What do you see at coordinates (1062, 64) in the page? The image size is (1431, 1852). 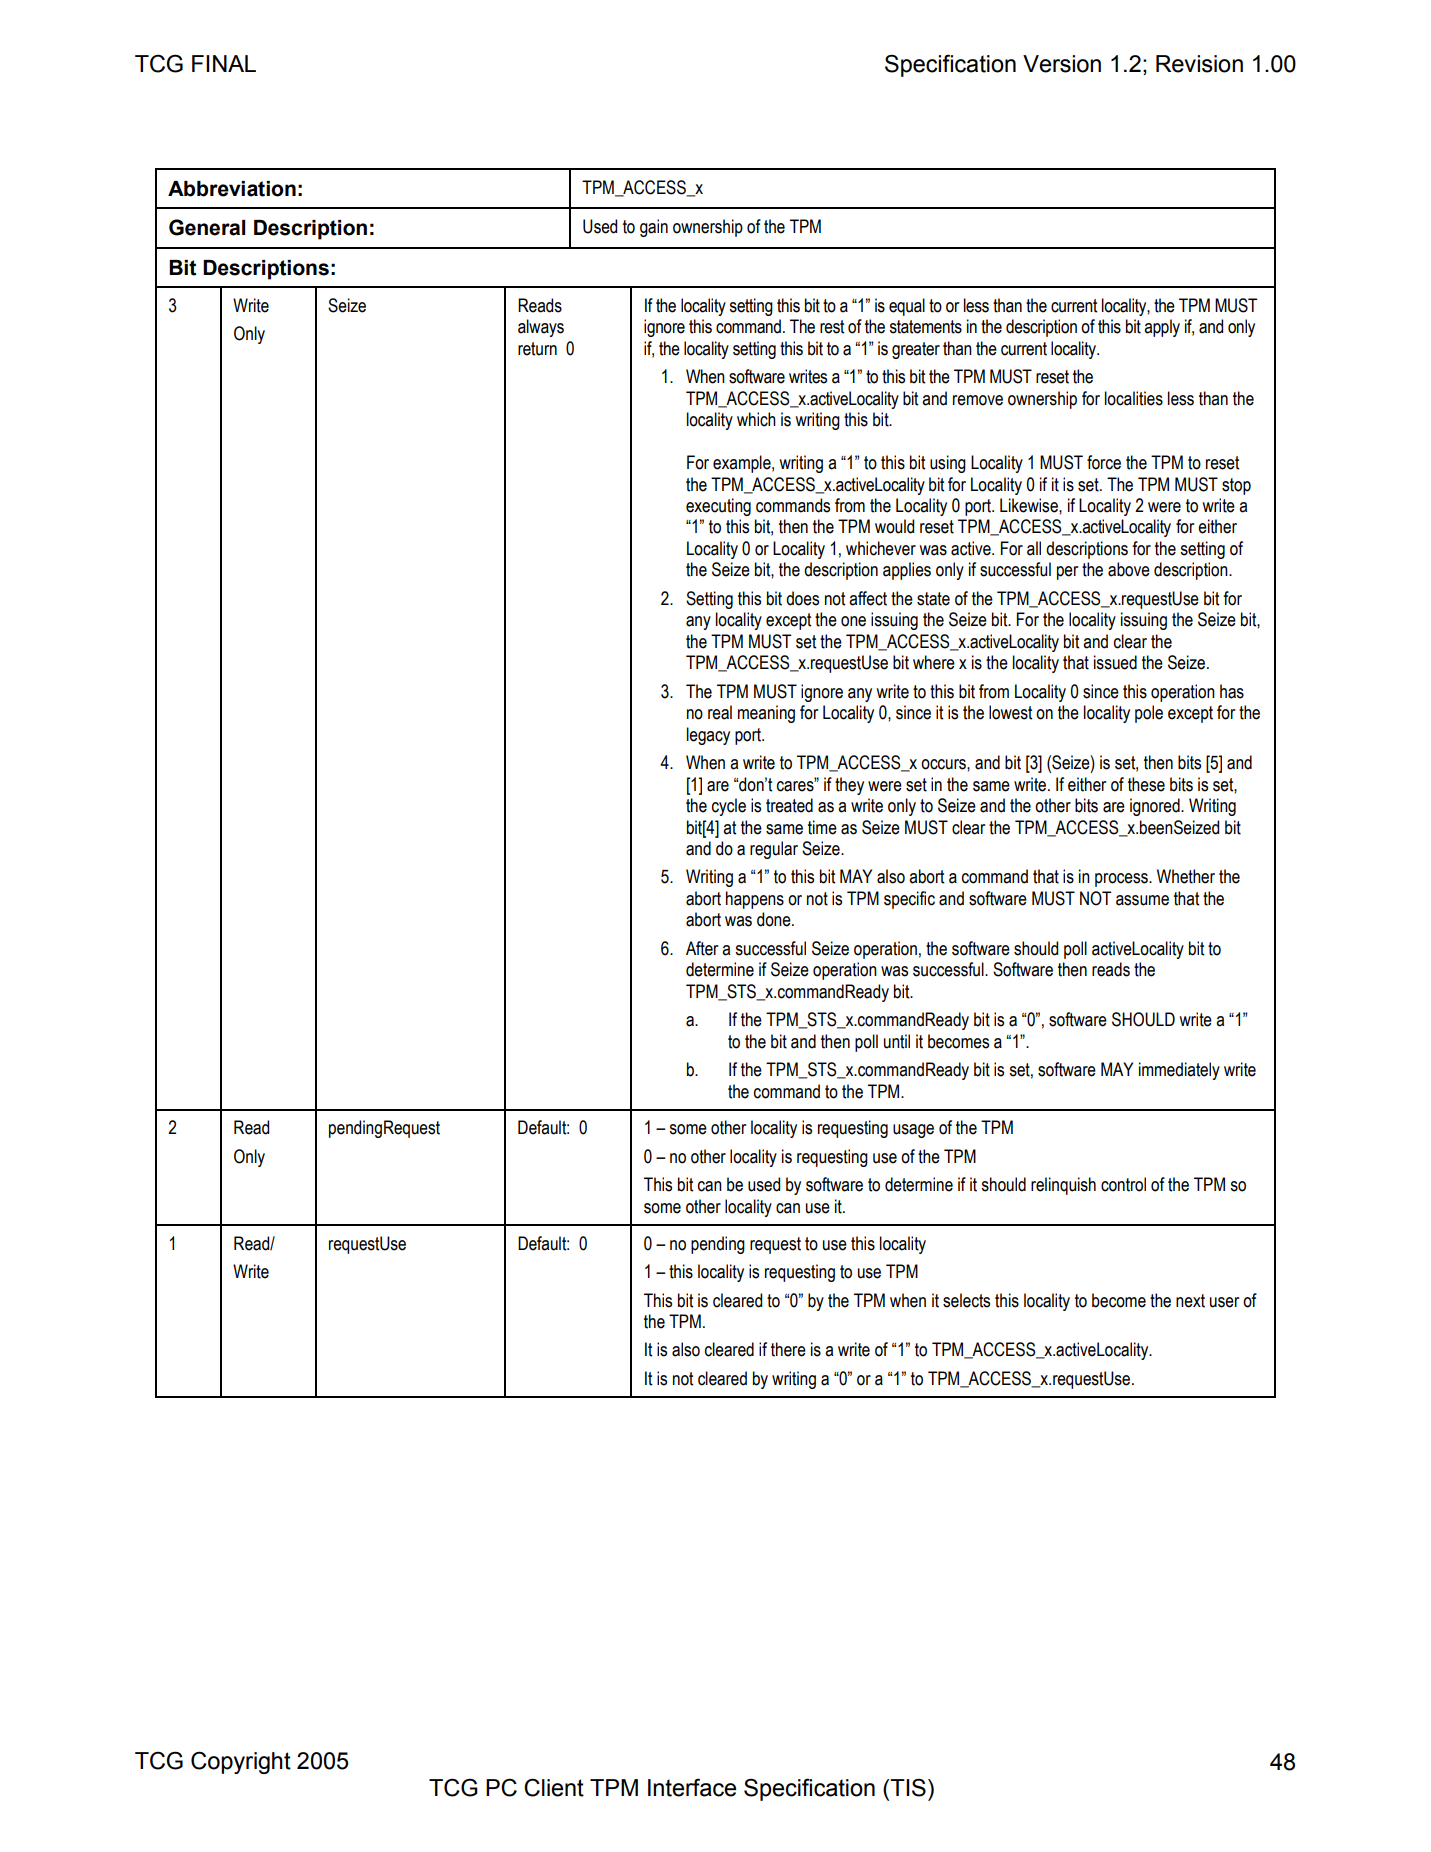 I see `Version` at bounding box center [1062, 64].
